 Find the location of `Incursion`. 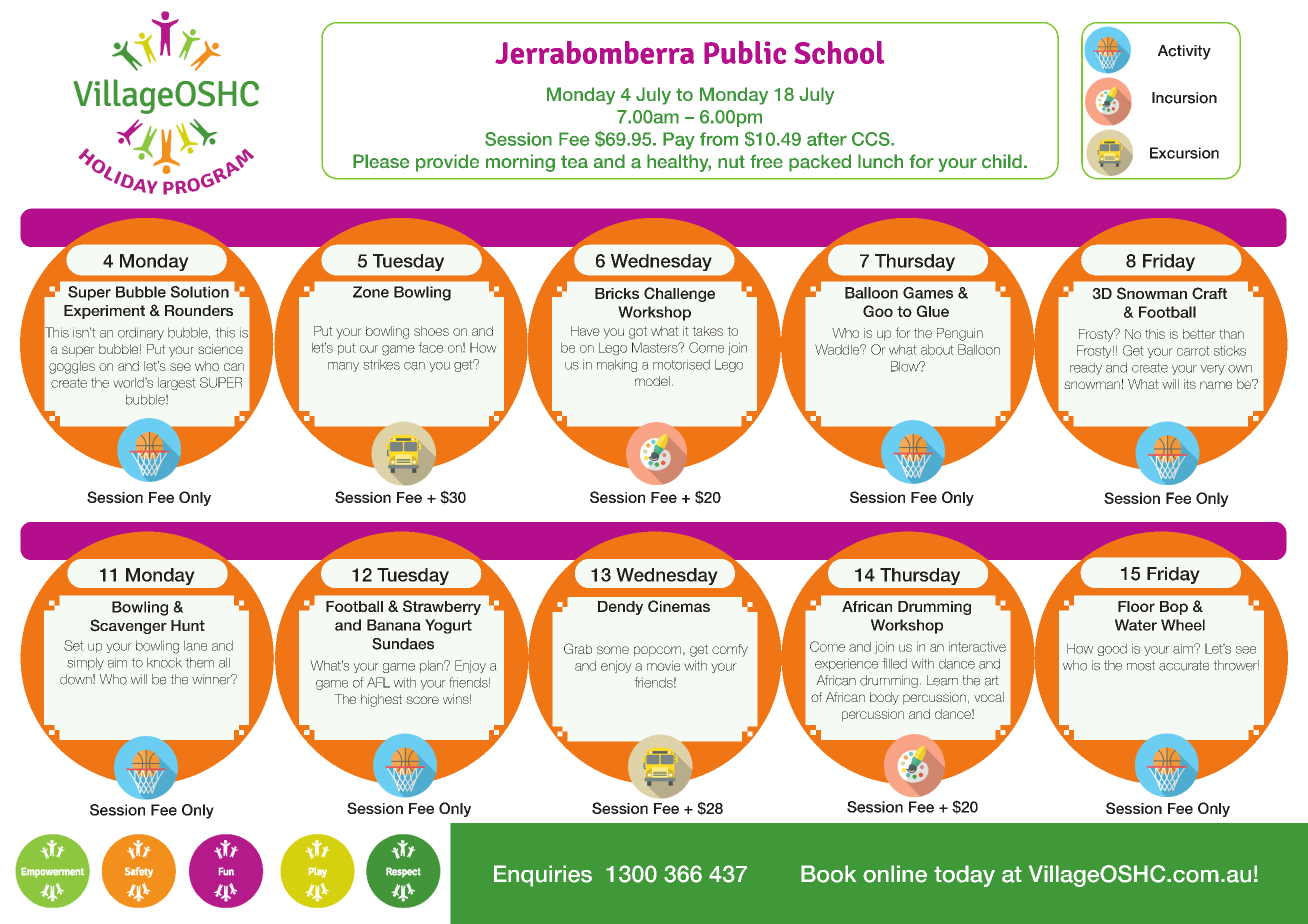

Incursion is located at coordinates (1184, 98).
